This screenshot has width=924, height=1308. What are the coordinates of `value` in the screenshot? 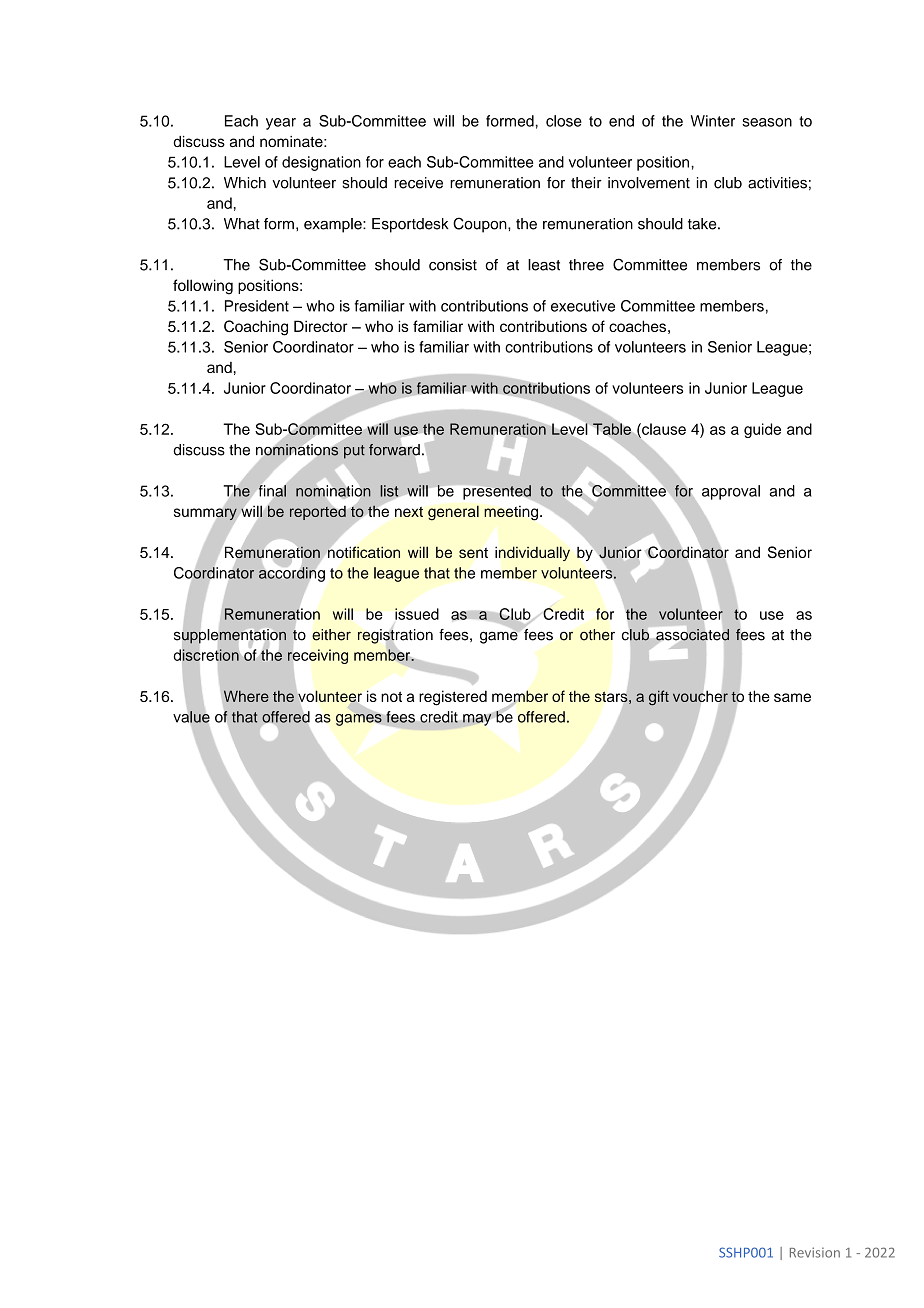 It's located at (191, 717).
